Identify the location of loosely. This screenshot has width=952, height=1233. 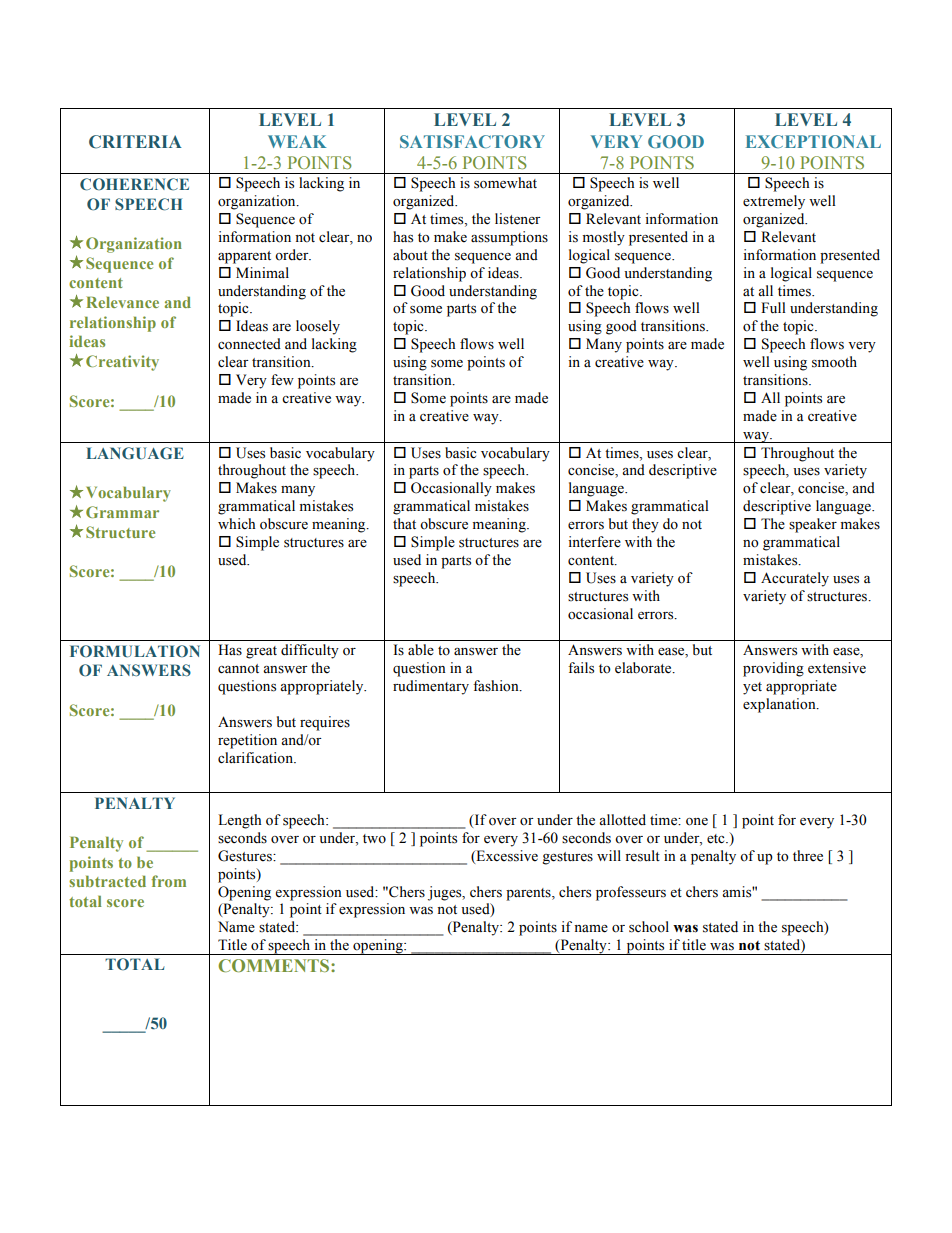
(318, 327).
